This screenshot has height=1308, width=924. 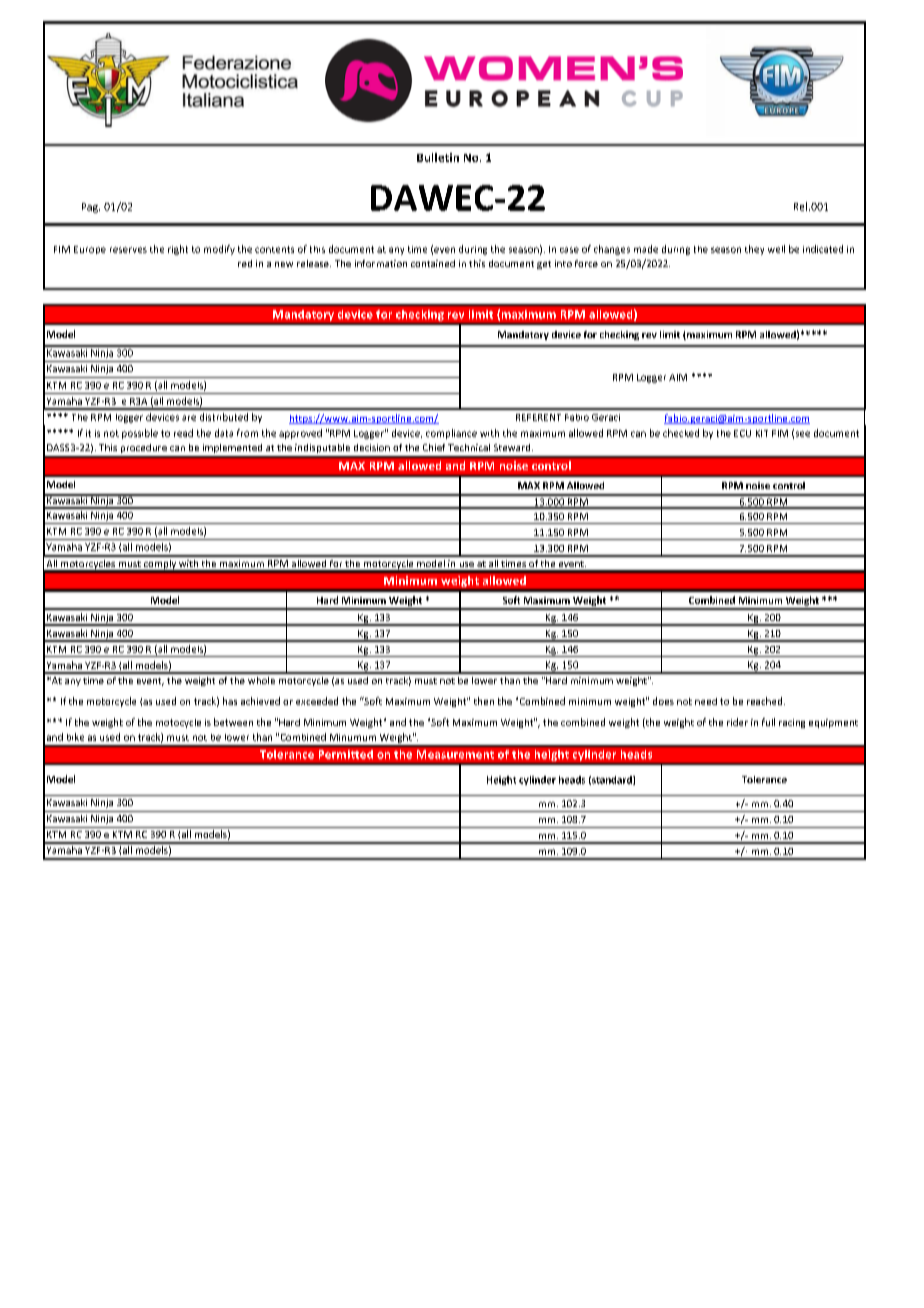 I want to click on possible, so click(x=140, y=434).
